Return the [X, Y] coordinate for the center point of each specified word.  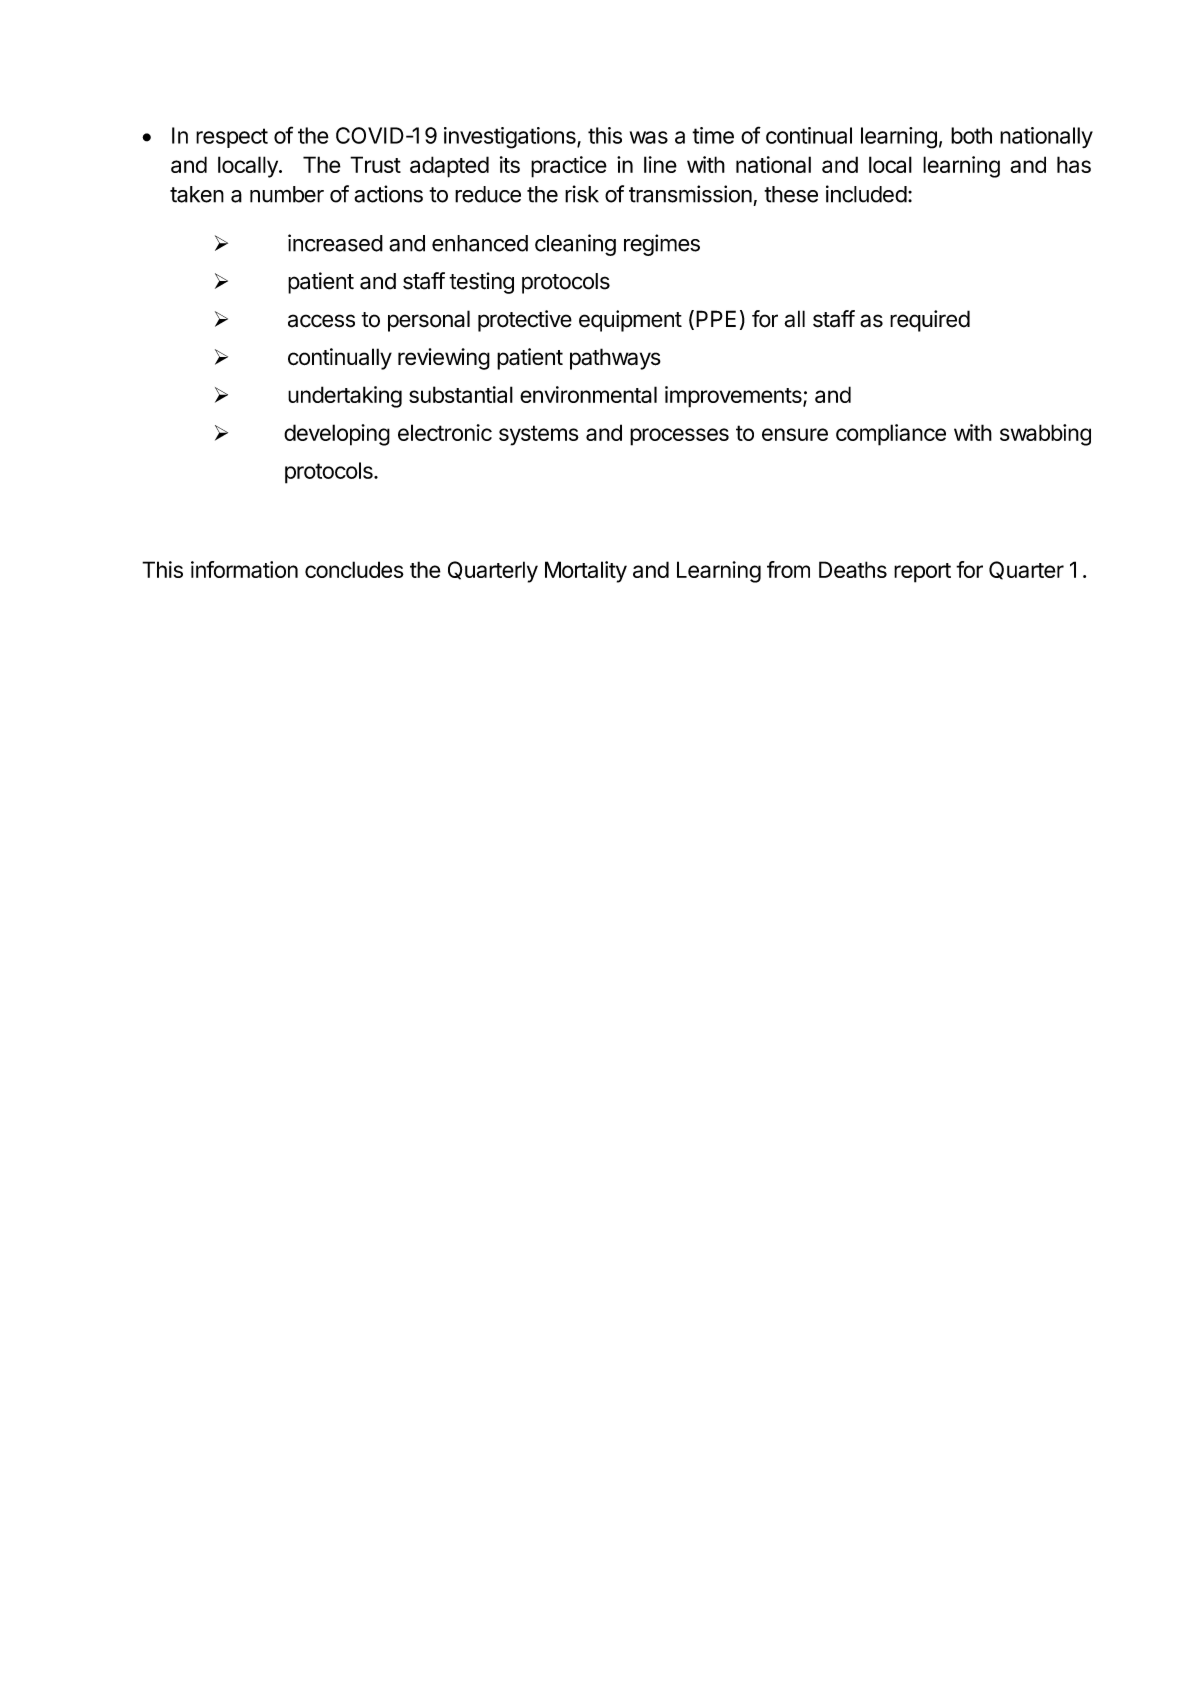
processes [679, 437]
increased [335, 243]
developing [337, 435]
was [649, 137]
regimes [662, 245]
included [866, 194]
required [930, 321]
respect [232, 138]
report [922, 573]
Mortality [586, 572]
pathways [615, 359]
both [971, 135]
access [321, 321]
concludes [354, 569]
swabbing [1045, 435]
